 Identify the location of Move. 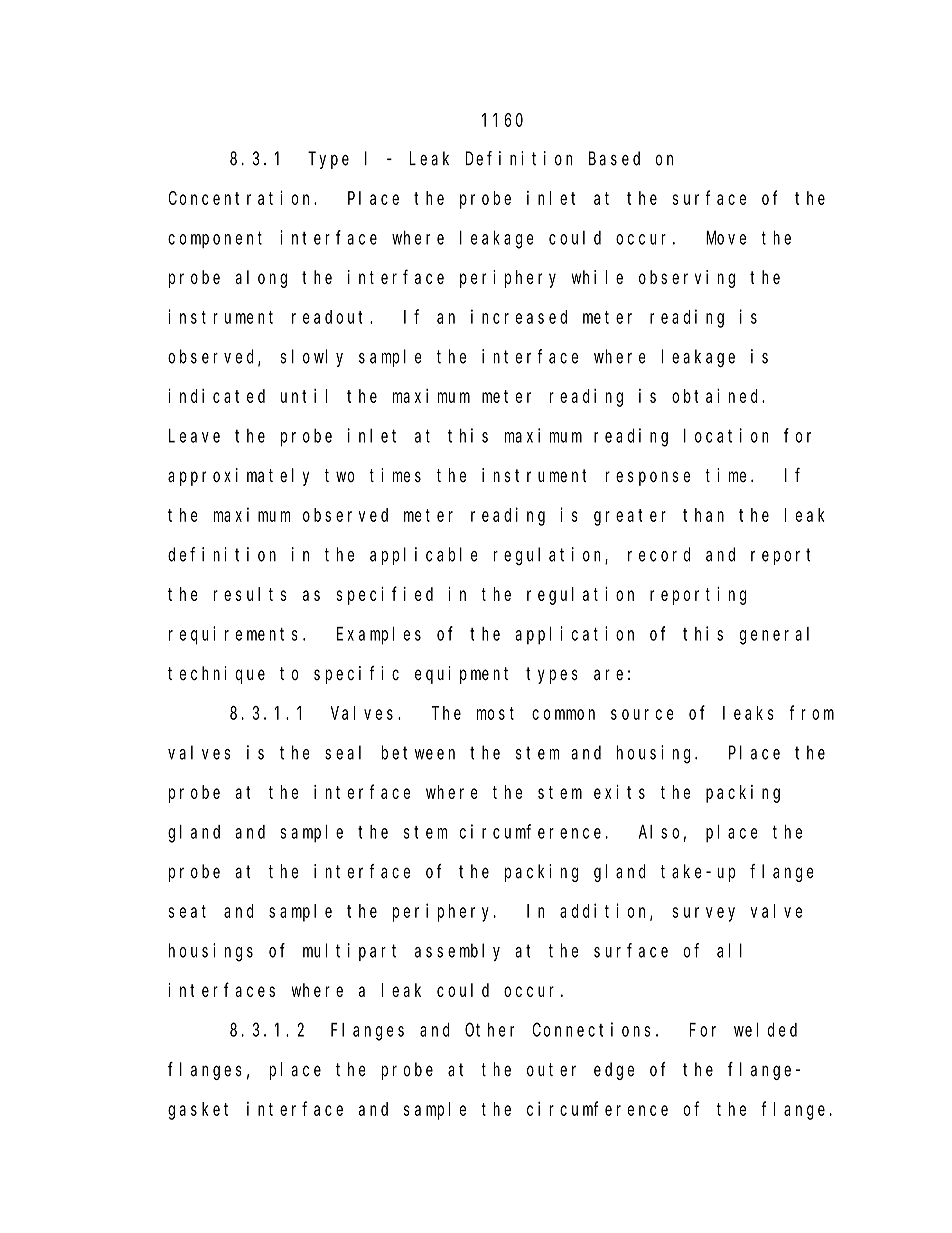
(726, 238).
